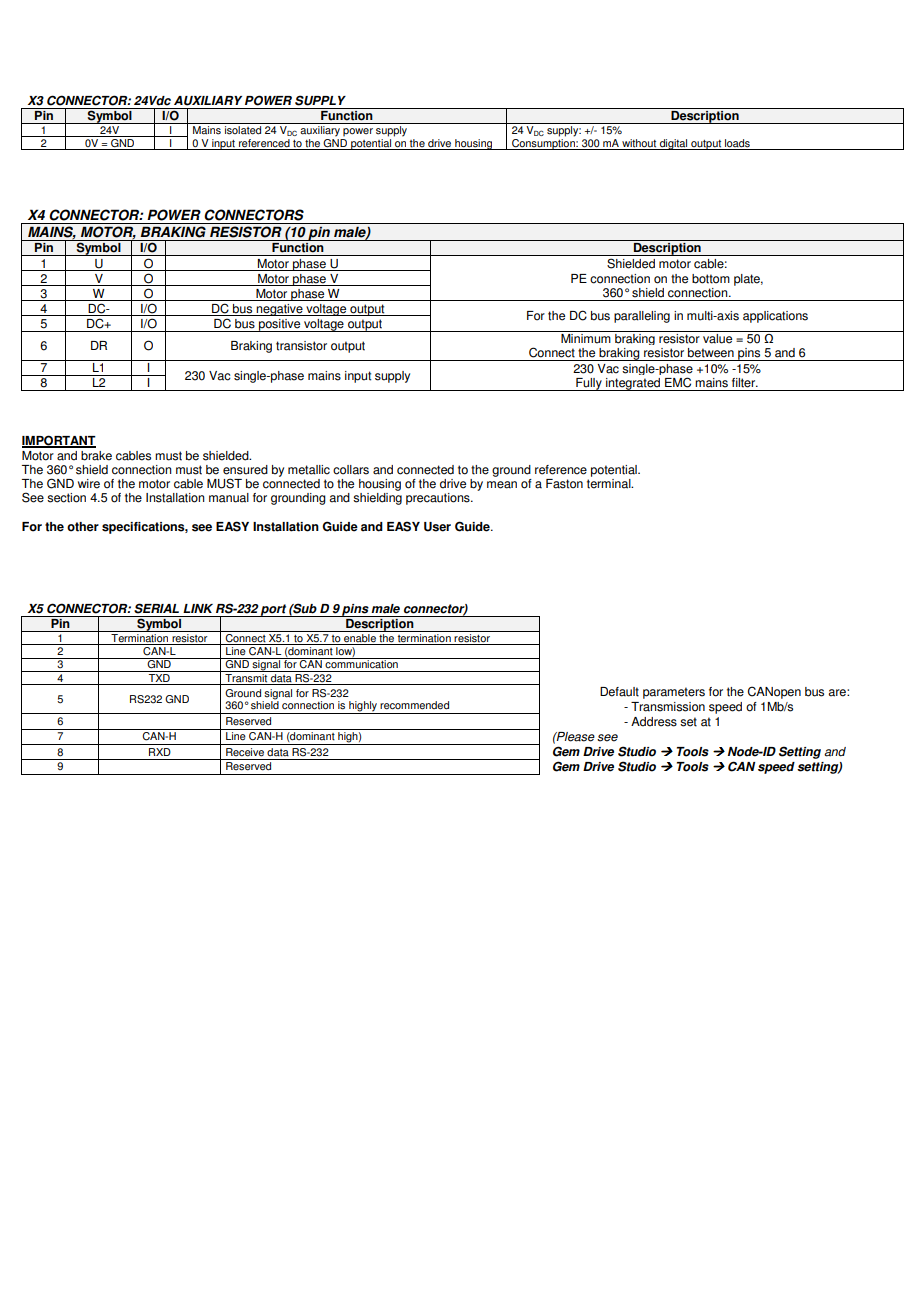 This screenshot has width=924, height=1308. Describe the element at coordinates (674, 144) in the screenshot. I see `digital` at that location.
